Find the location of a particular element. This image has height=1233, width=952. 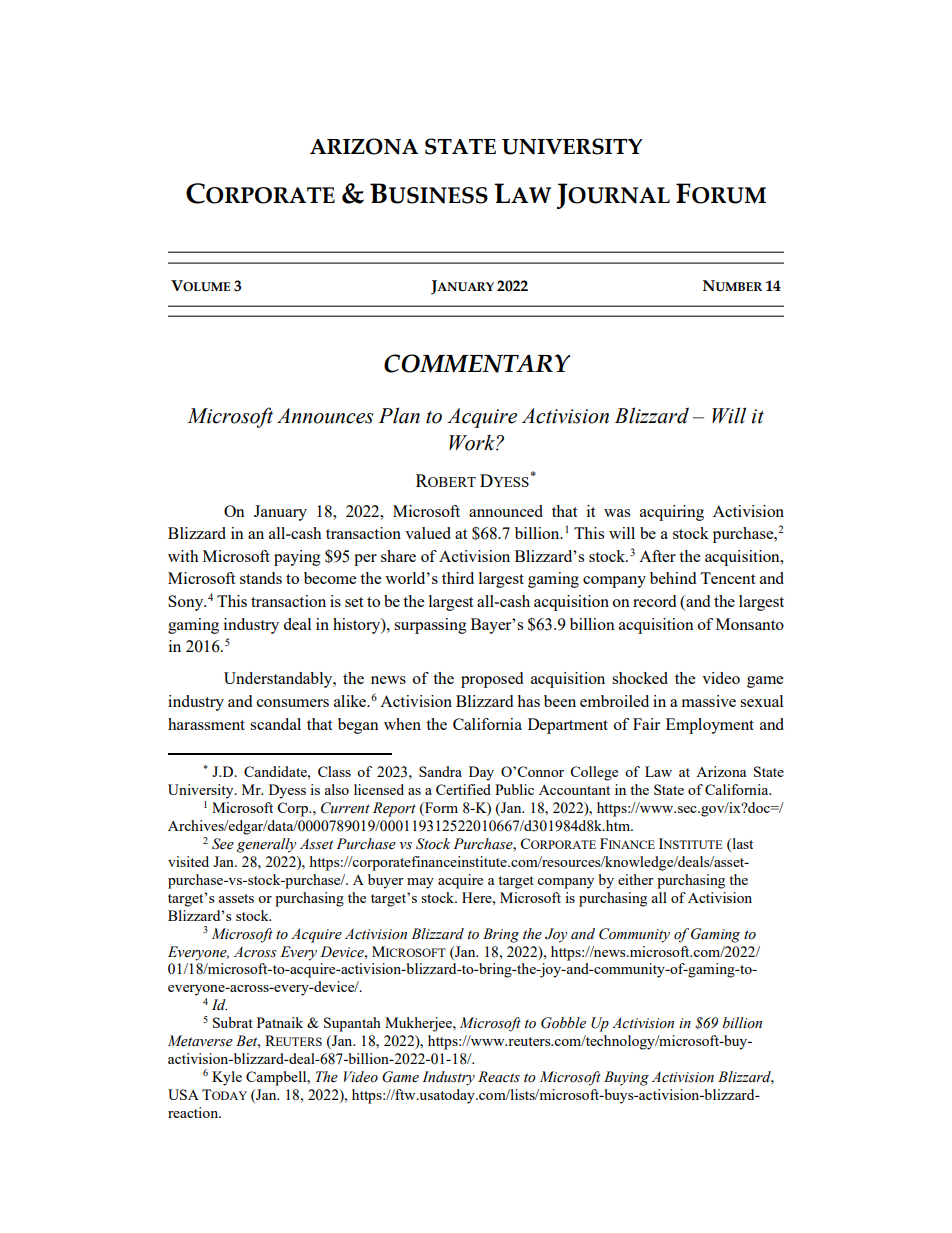

Certified is located at coordinates (463, 789).
